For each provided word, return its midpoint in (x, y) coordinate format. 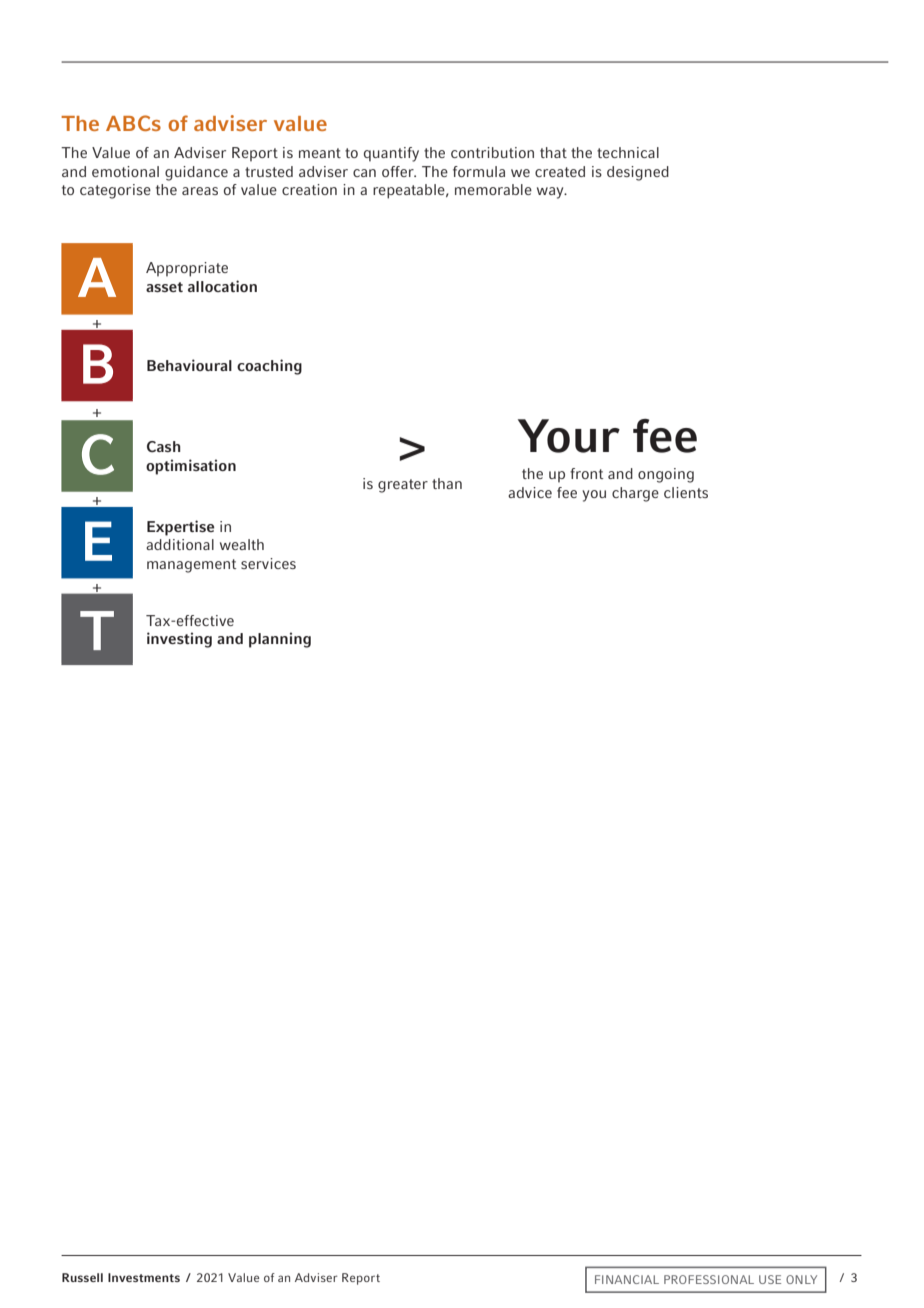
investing (179, 640)
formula (479, 171)
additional (180, 544)
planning (280, 640)
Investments (144, 1277)
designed (638, 173)
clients (686, 492)
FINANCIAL (627, 1279)
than (447, 483)
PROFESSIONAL (709, 1279)
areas (200, 191)
